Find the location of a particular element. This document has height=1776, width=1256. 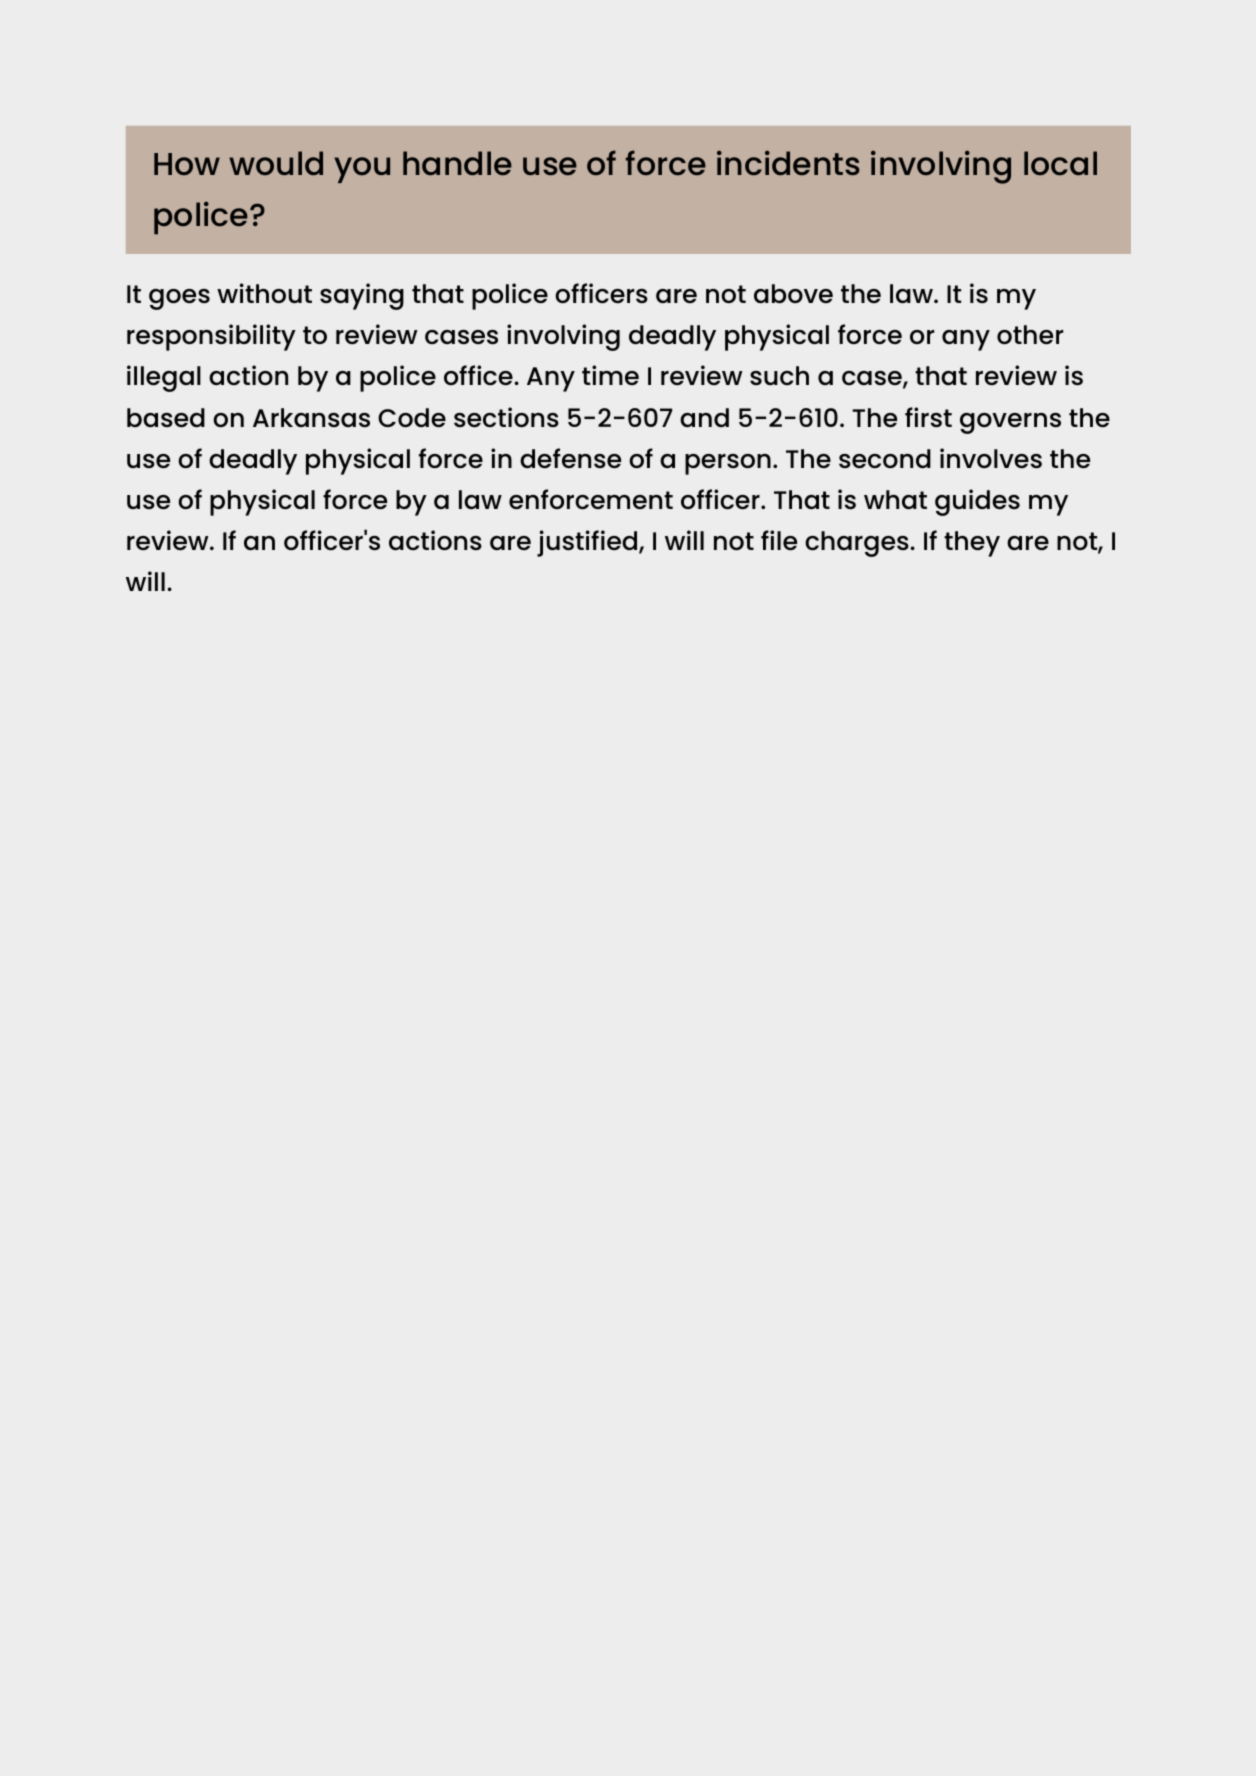

responsibility is located at coordinates (211, 337).
